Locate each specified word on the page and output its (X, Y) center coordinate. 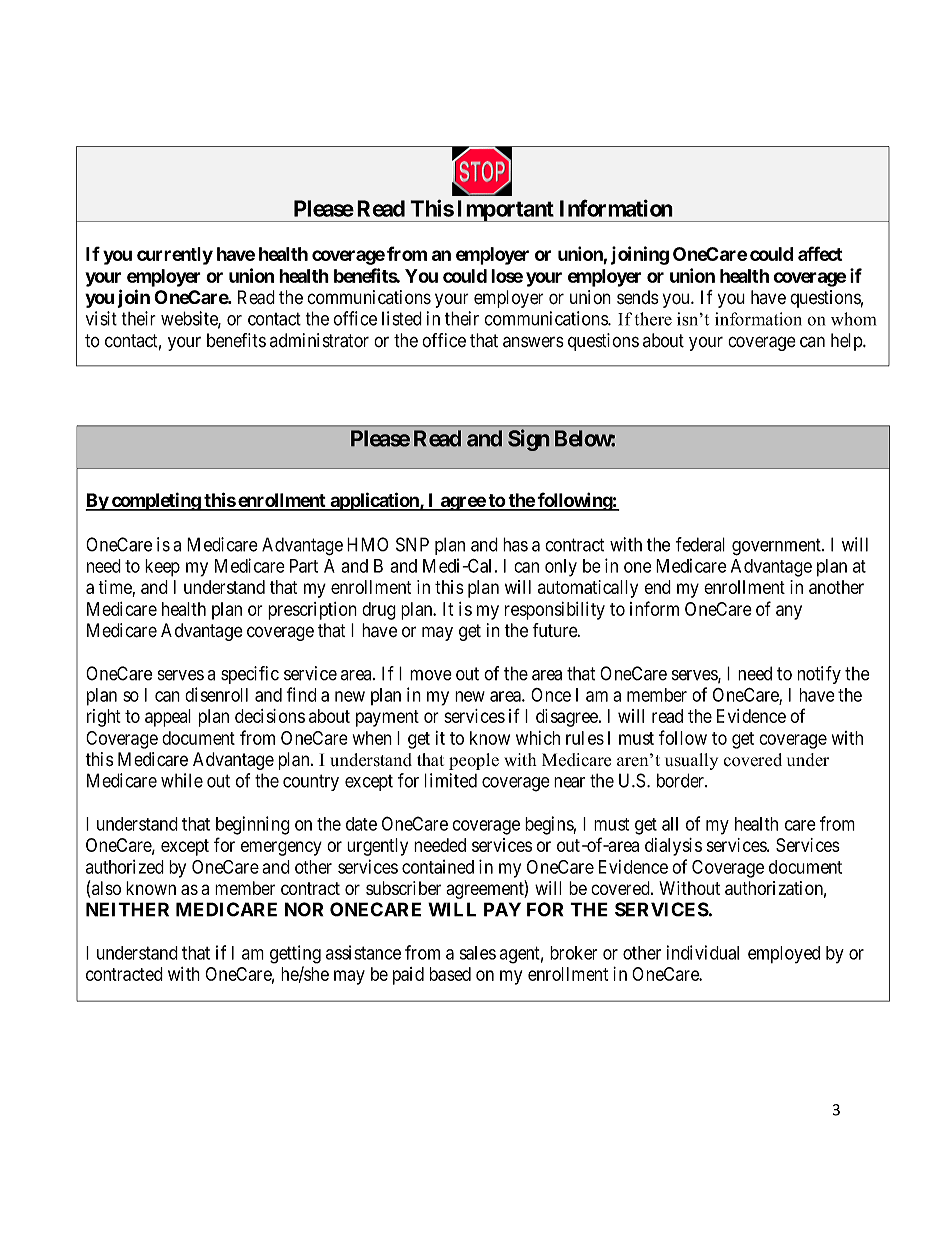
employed (784, 954)
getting (295, 954)
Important (505, 211)
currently (175, 256)
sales (478, 953)
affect (820, 253)
